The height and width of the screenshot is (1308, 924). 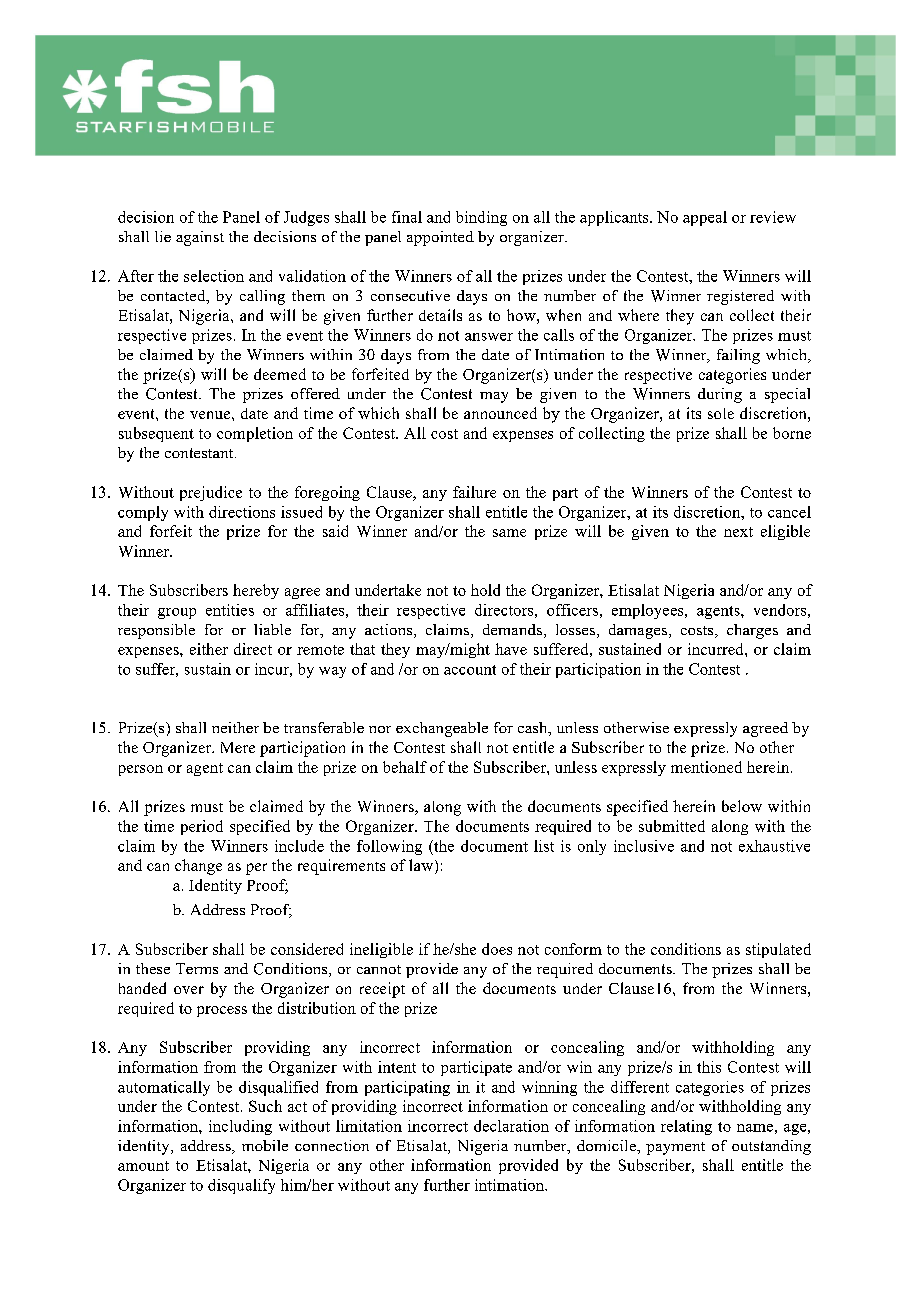 I want to click on law, so click(x=422, y=866).
